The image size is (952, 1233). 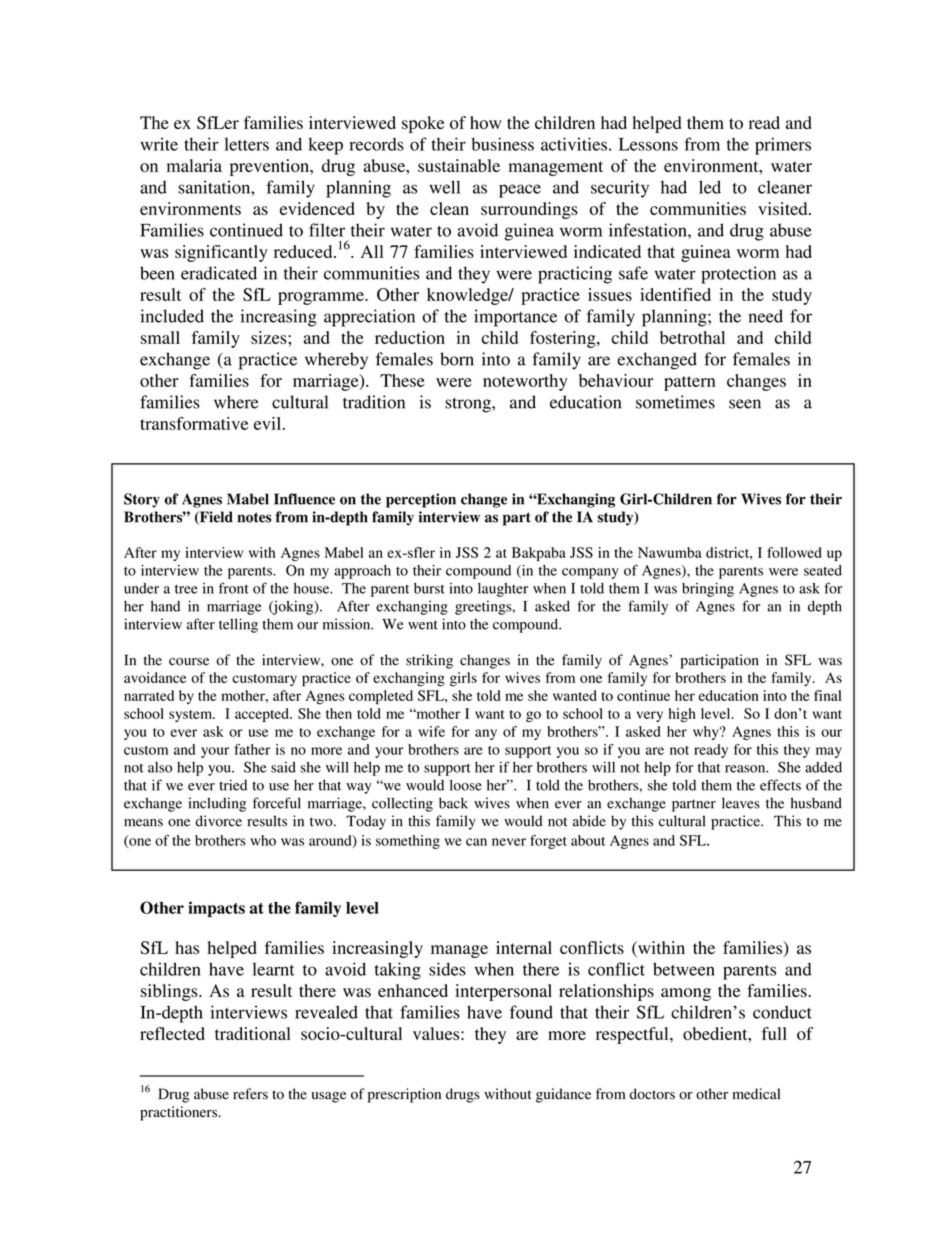 What do you see at coordinates (502, 144) in the screenshot?
I see `business` at bounding box center [502, 144].
